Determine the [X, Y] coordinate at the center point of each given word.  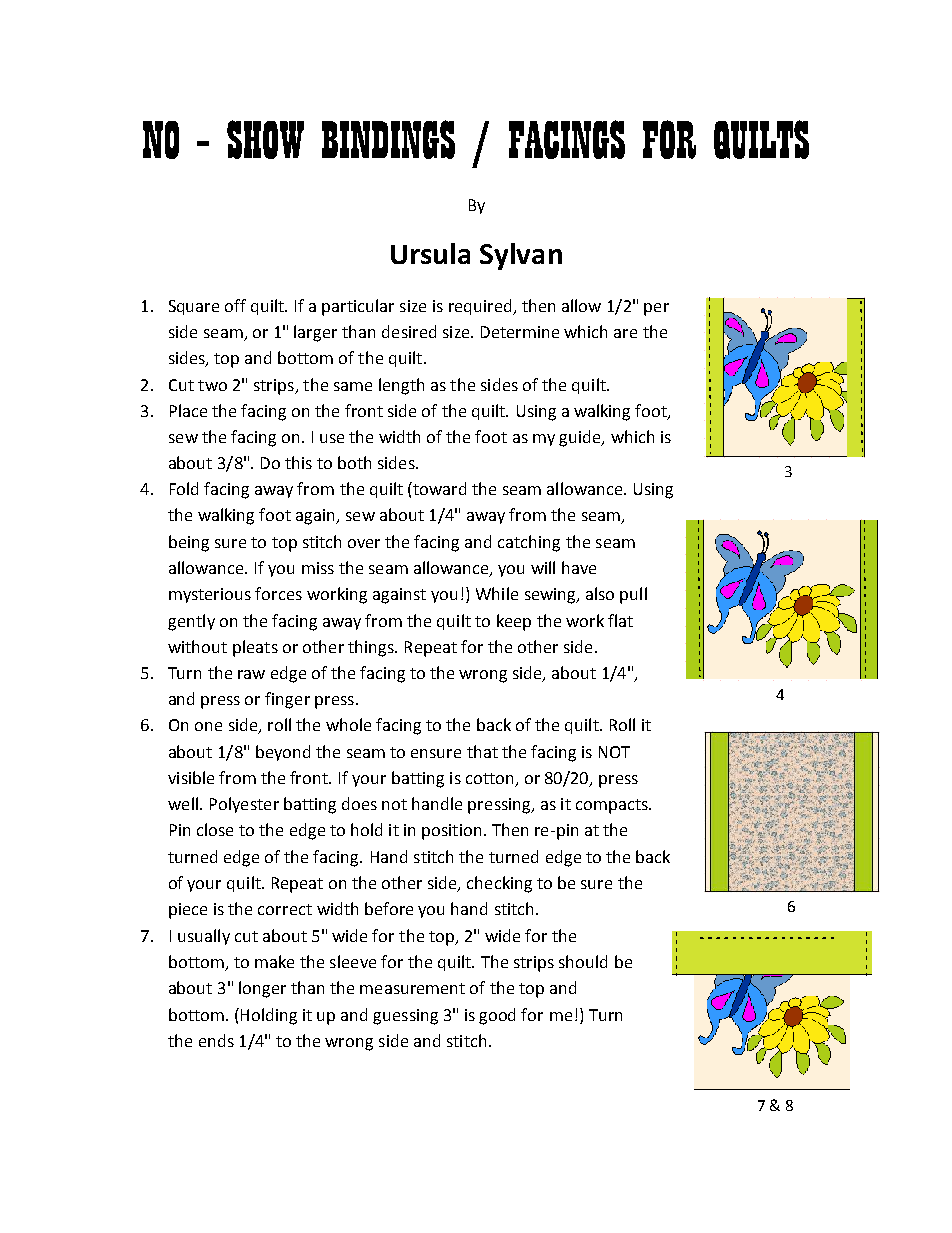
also [600, 593]
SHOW [265, 139]
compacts [613, 806]
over [364, 543]
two [212, 385]
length [401, 386]
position [451, 832]
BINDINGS [388, 139]
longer [262, 989]
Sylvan [521, 256]
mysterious [210, 595]
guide [581, 438]
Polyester [244, 805]
